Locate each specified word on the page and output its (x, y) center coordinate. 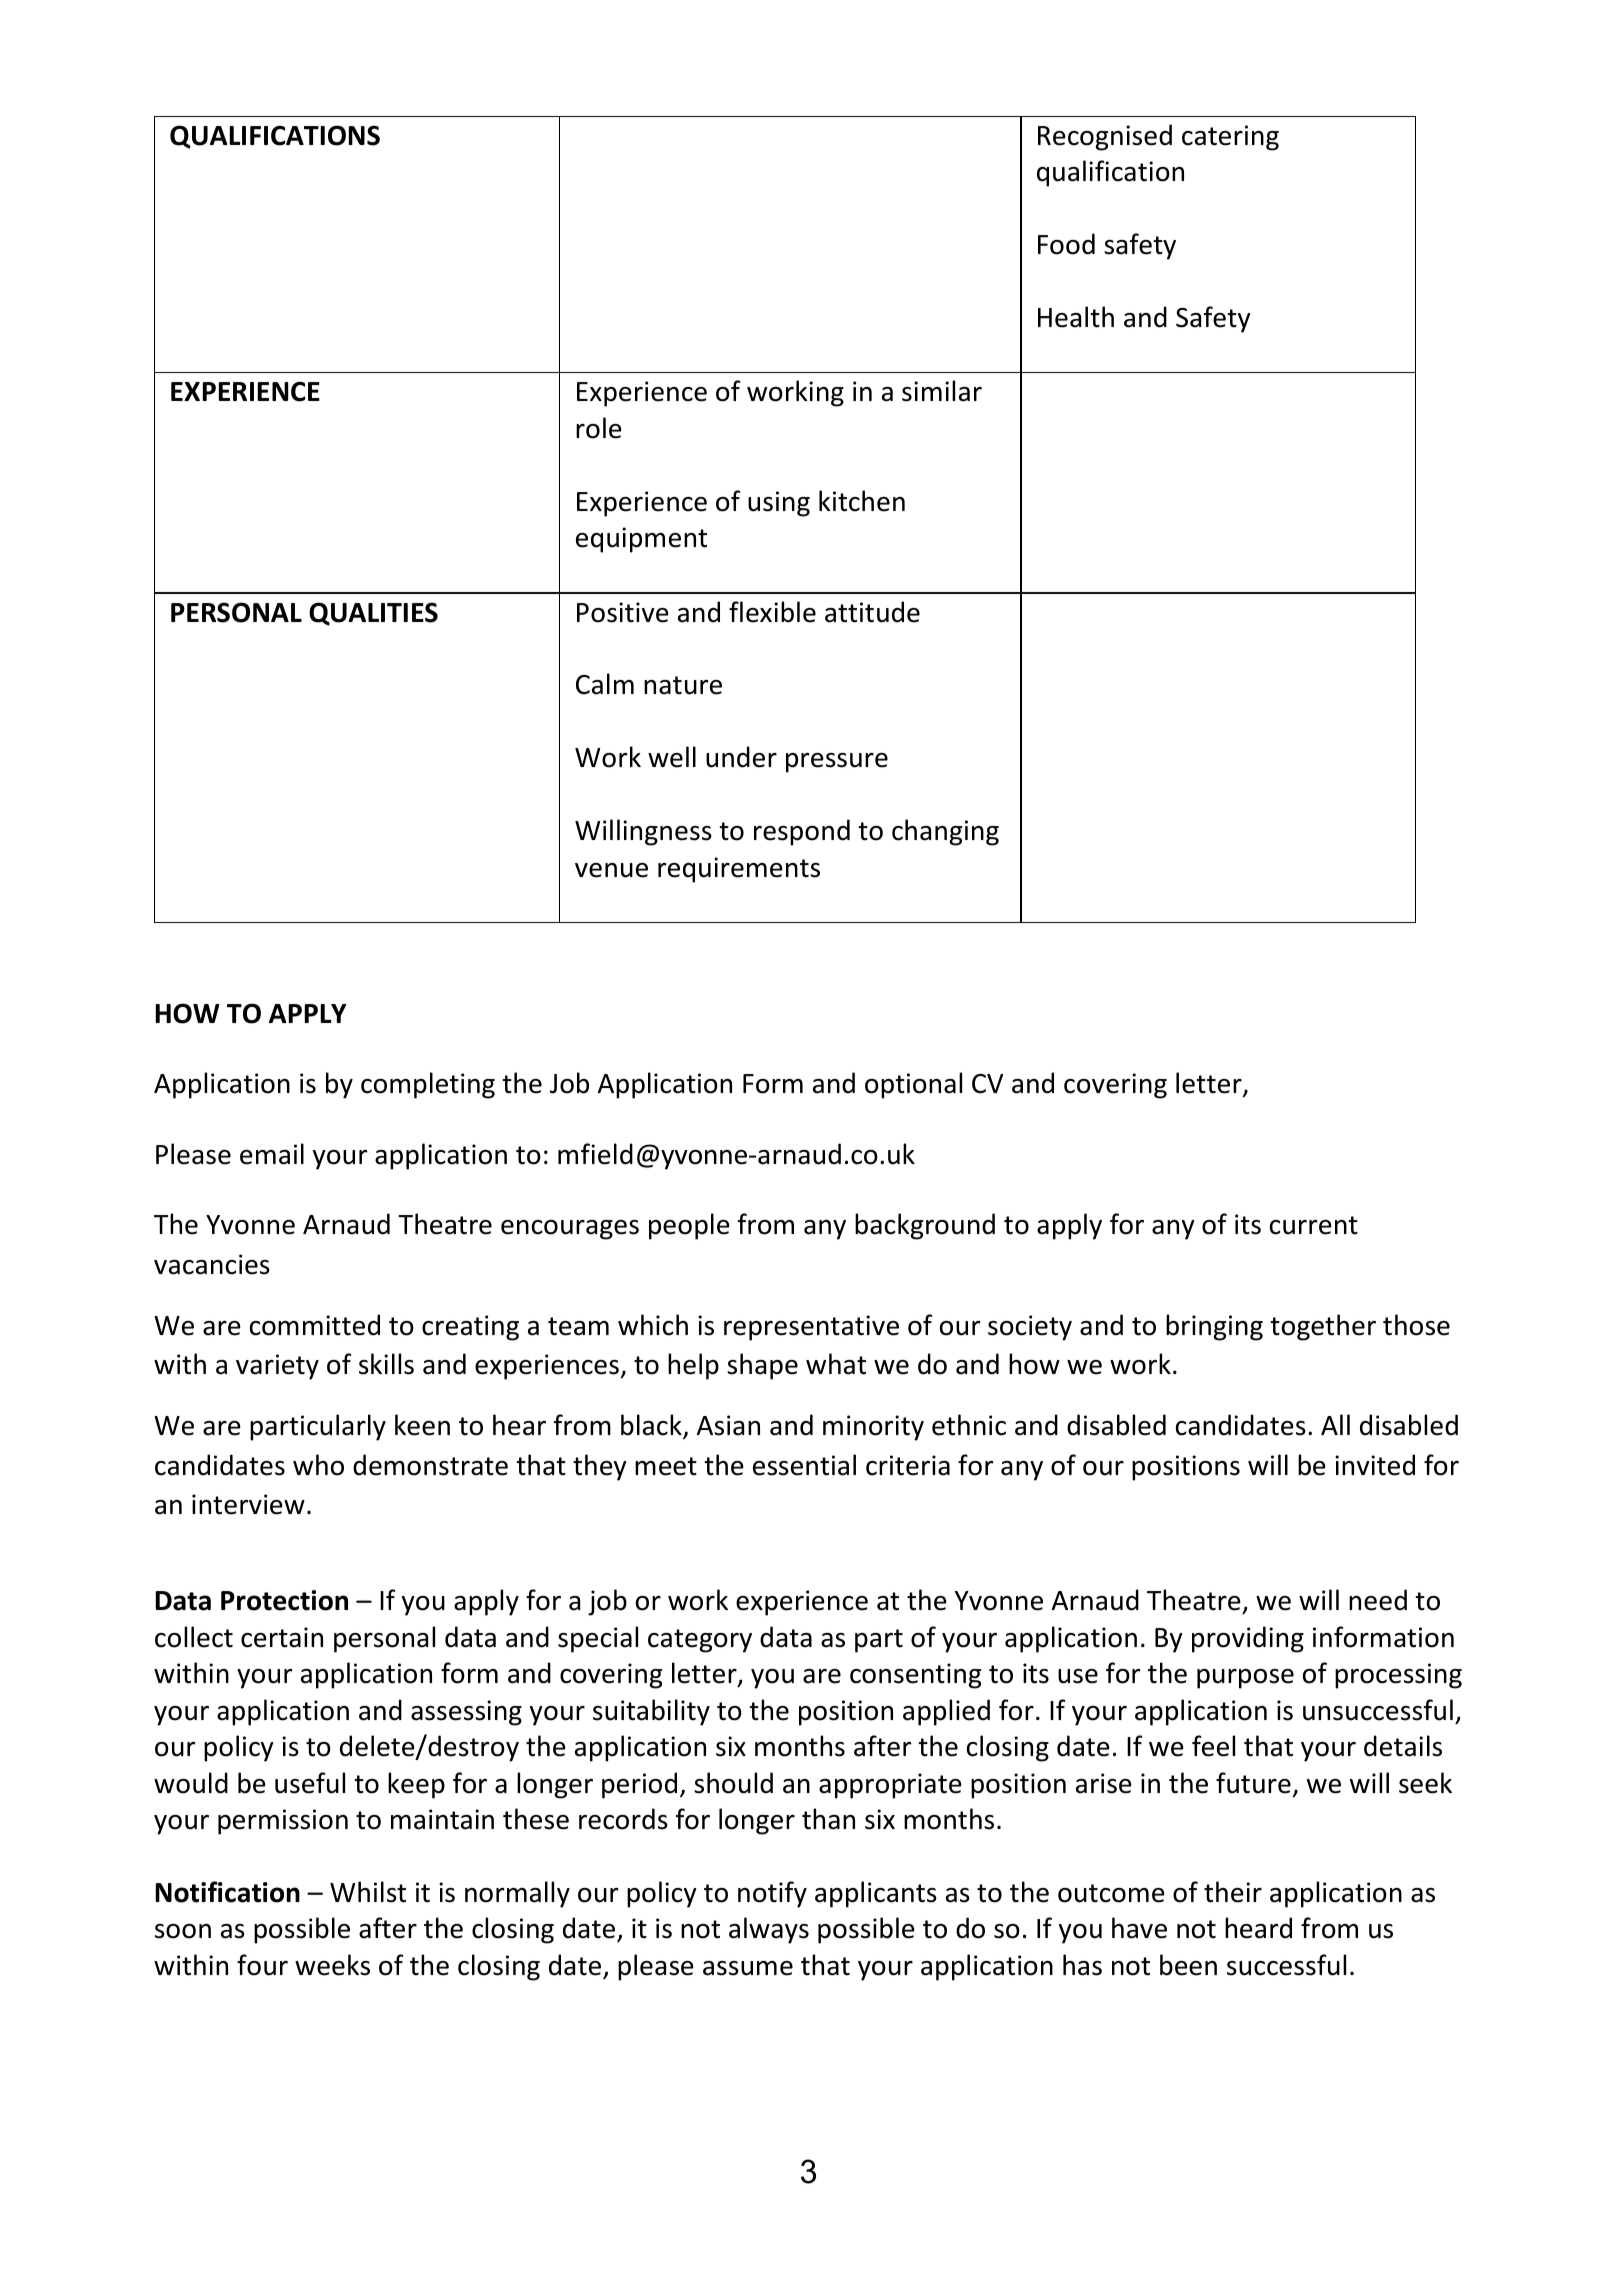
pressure (837, 763)
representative (811, 1328)
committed (315, 1325)
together (1323, 1327)
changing (945, 832)
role (599, 428)
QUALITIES (373, 614)
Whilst (368, 1892)
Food (1066, 244)
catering (1230, 138)
